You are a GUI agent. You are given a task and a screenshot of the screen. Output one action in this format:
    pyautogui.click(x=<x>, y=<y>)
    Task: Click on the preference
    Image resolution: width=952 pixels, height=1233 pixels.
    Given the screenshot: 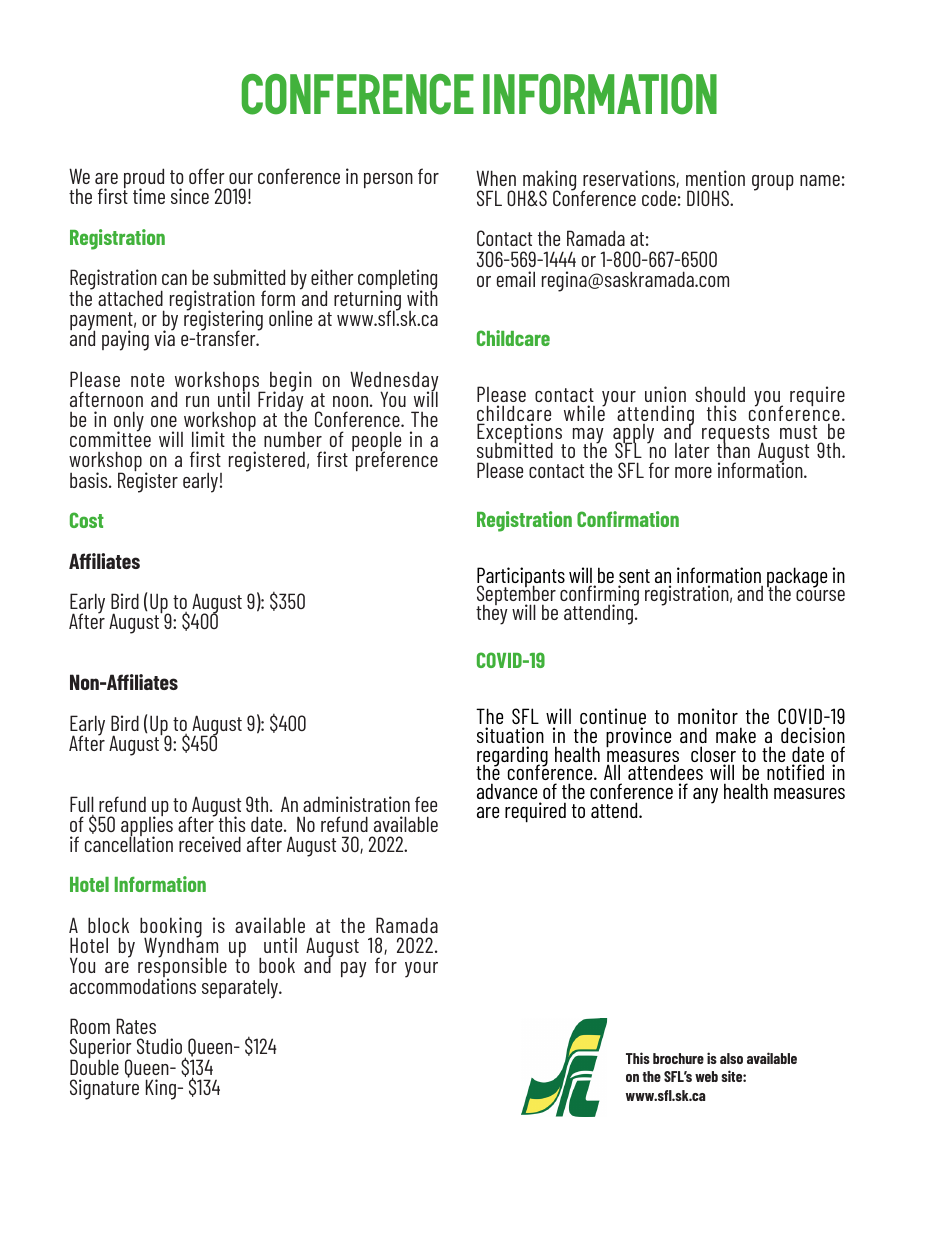 What is the action you would take?
    pyautogui.click(x=397, y=460)
